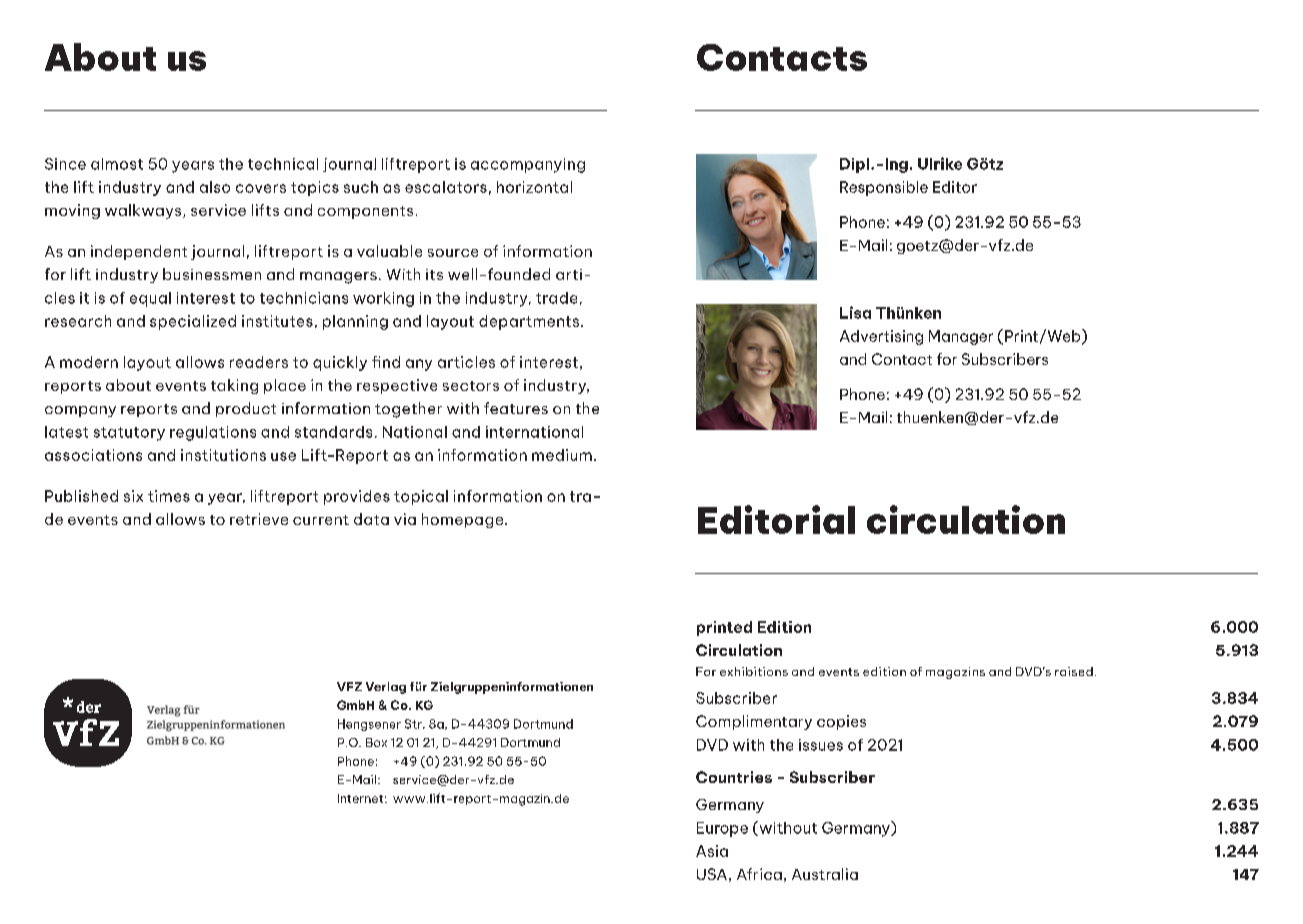 Image resolution: width=1303 pixels, height=924 pixels. I want to click on also, so click(215, 187).
